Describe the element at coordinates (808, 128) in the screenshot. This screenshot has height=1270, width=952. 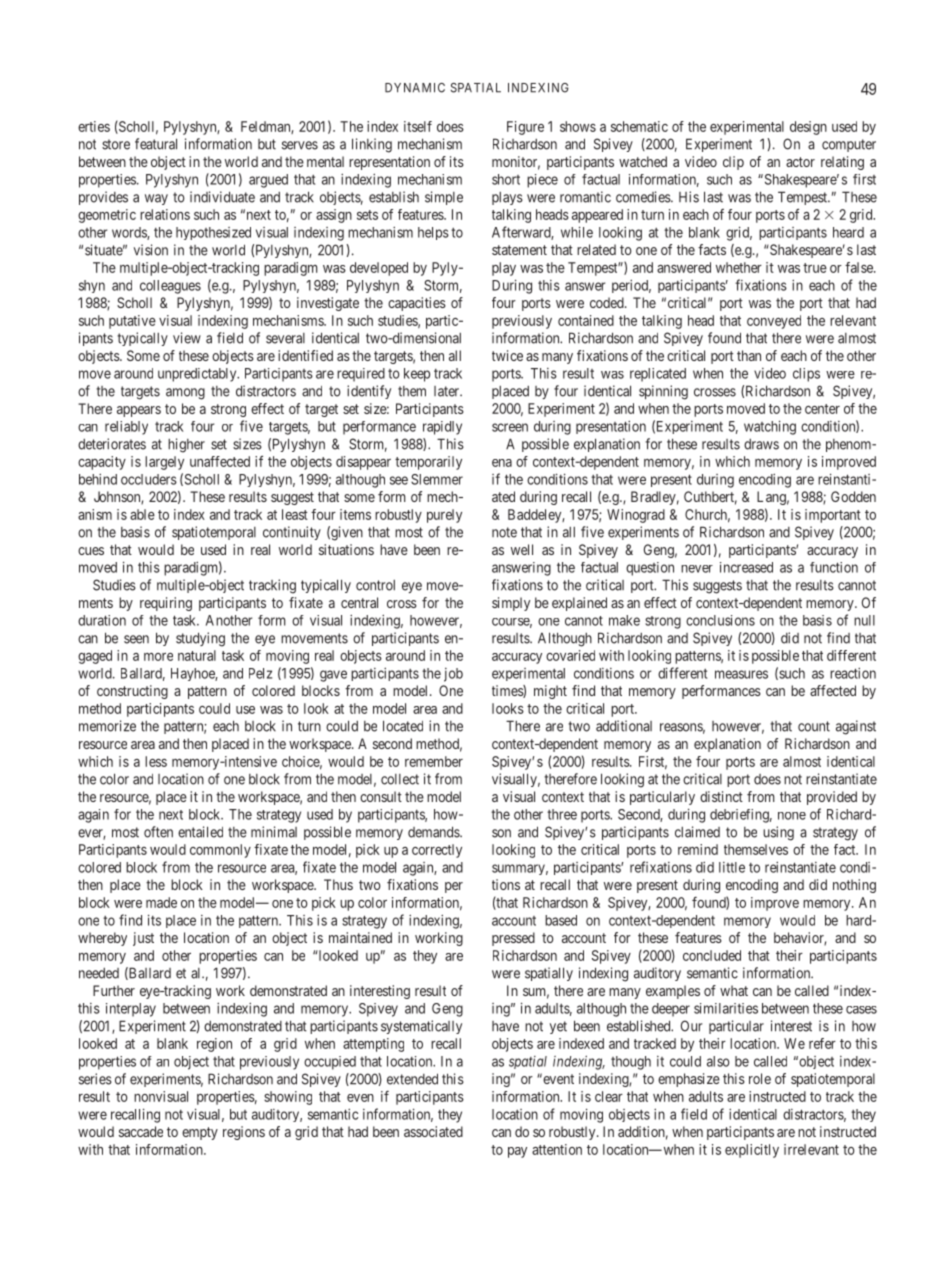
I see `design` at that location.
